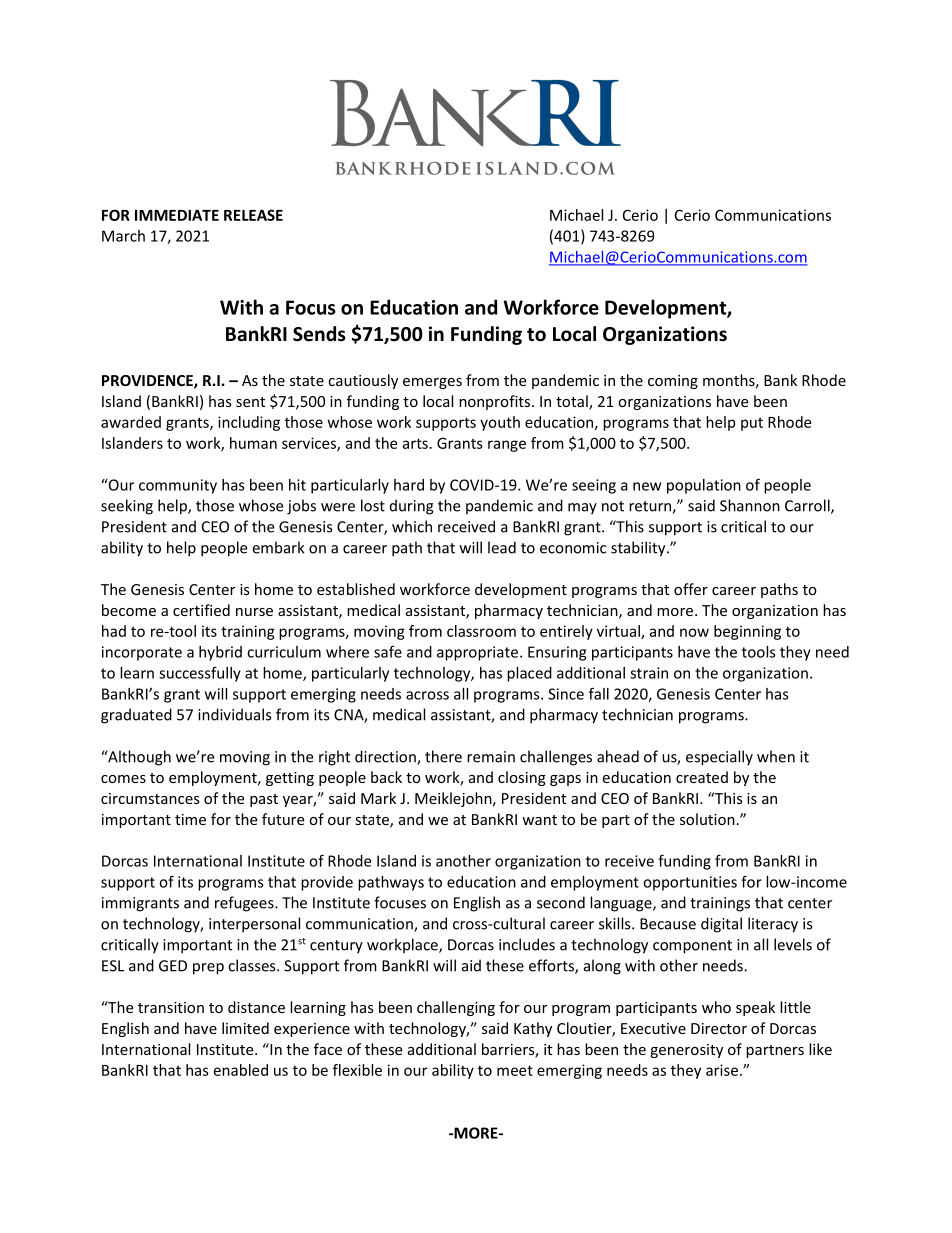 The width and height of the image is (952, 1233). I want to click on coming, so click(673, 382).
